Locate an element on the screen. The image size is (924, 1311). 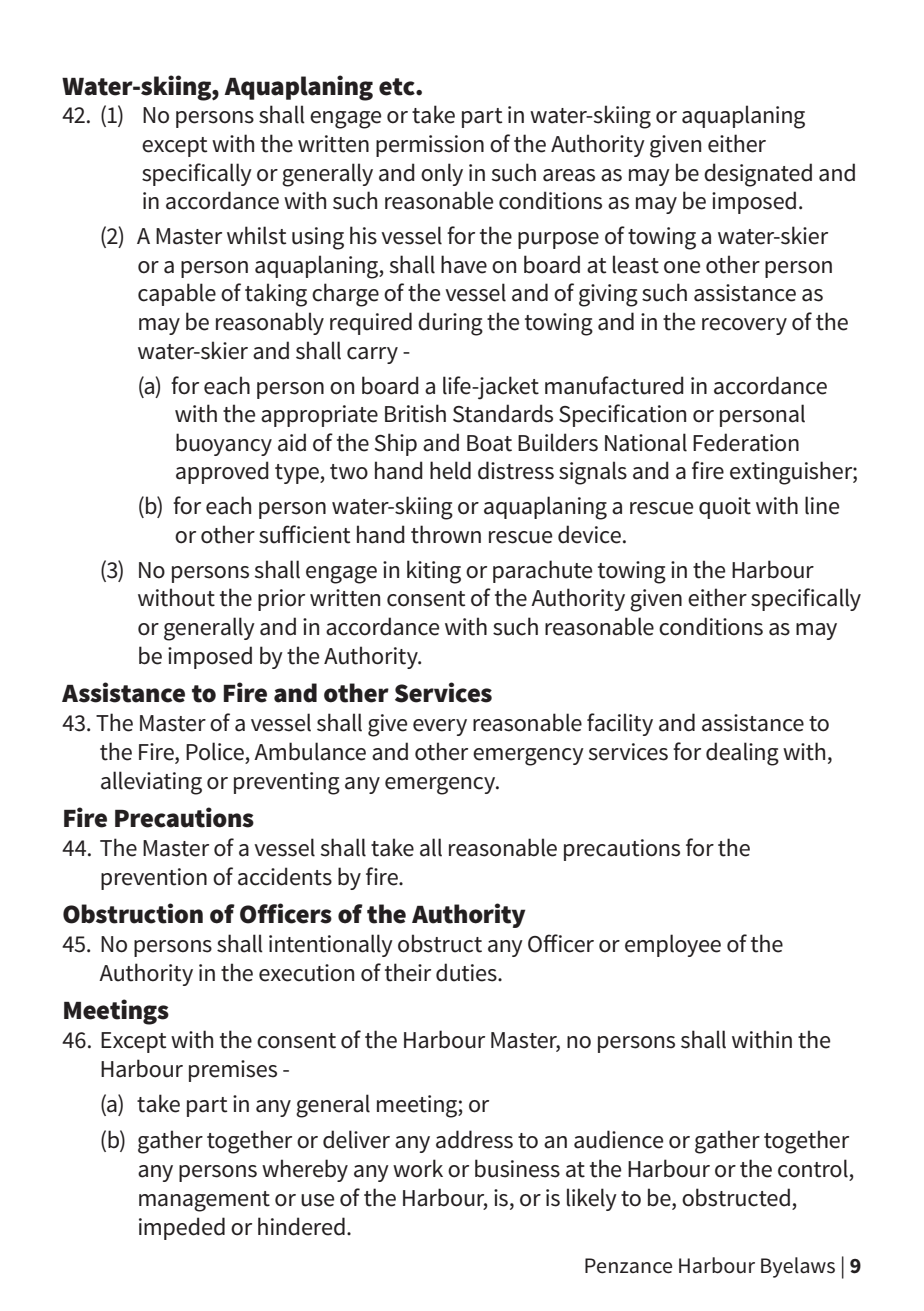
every is located at coordinates (440, 727).
